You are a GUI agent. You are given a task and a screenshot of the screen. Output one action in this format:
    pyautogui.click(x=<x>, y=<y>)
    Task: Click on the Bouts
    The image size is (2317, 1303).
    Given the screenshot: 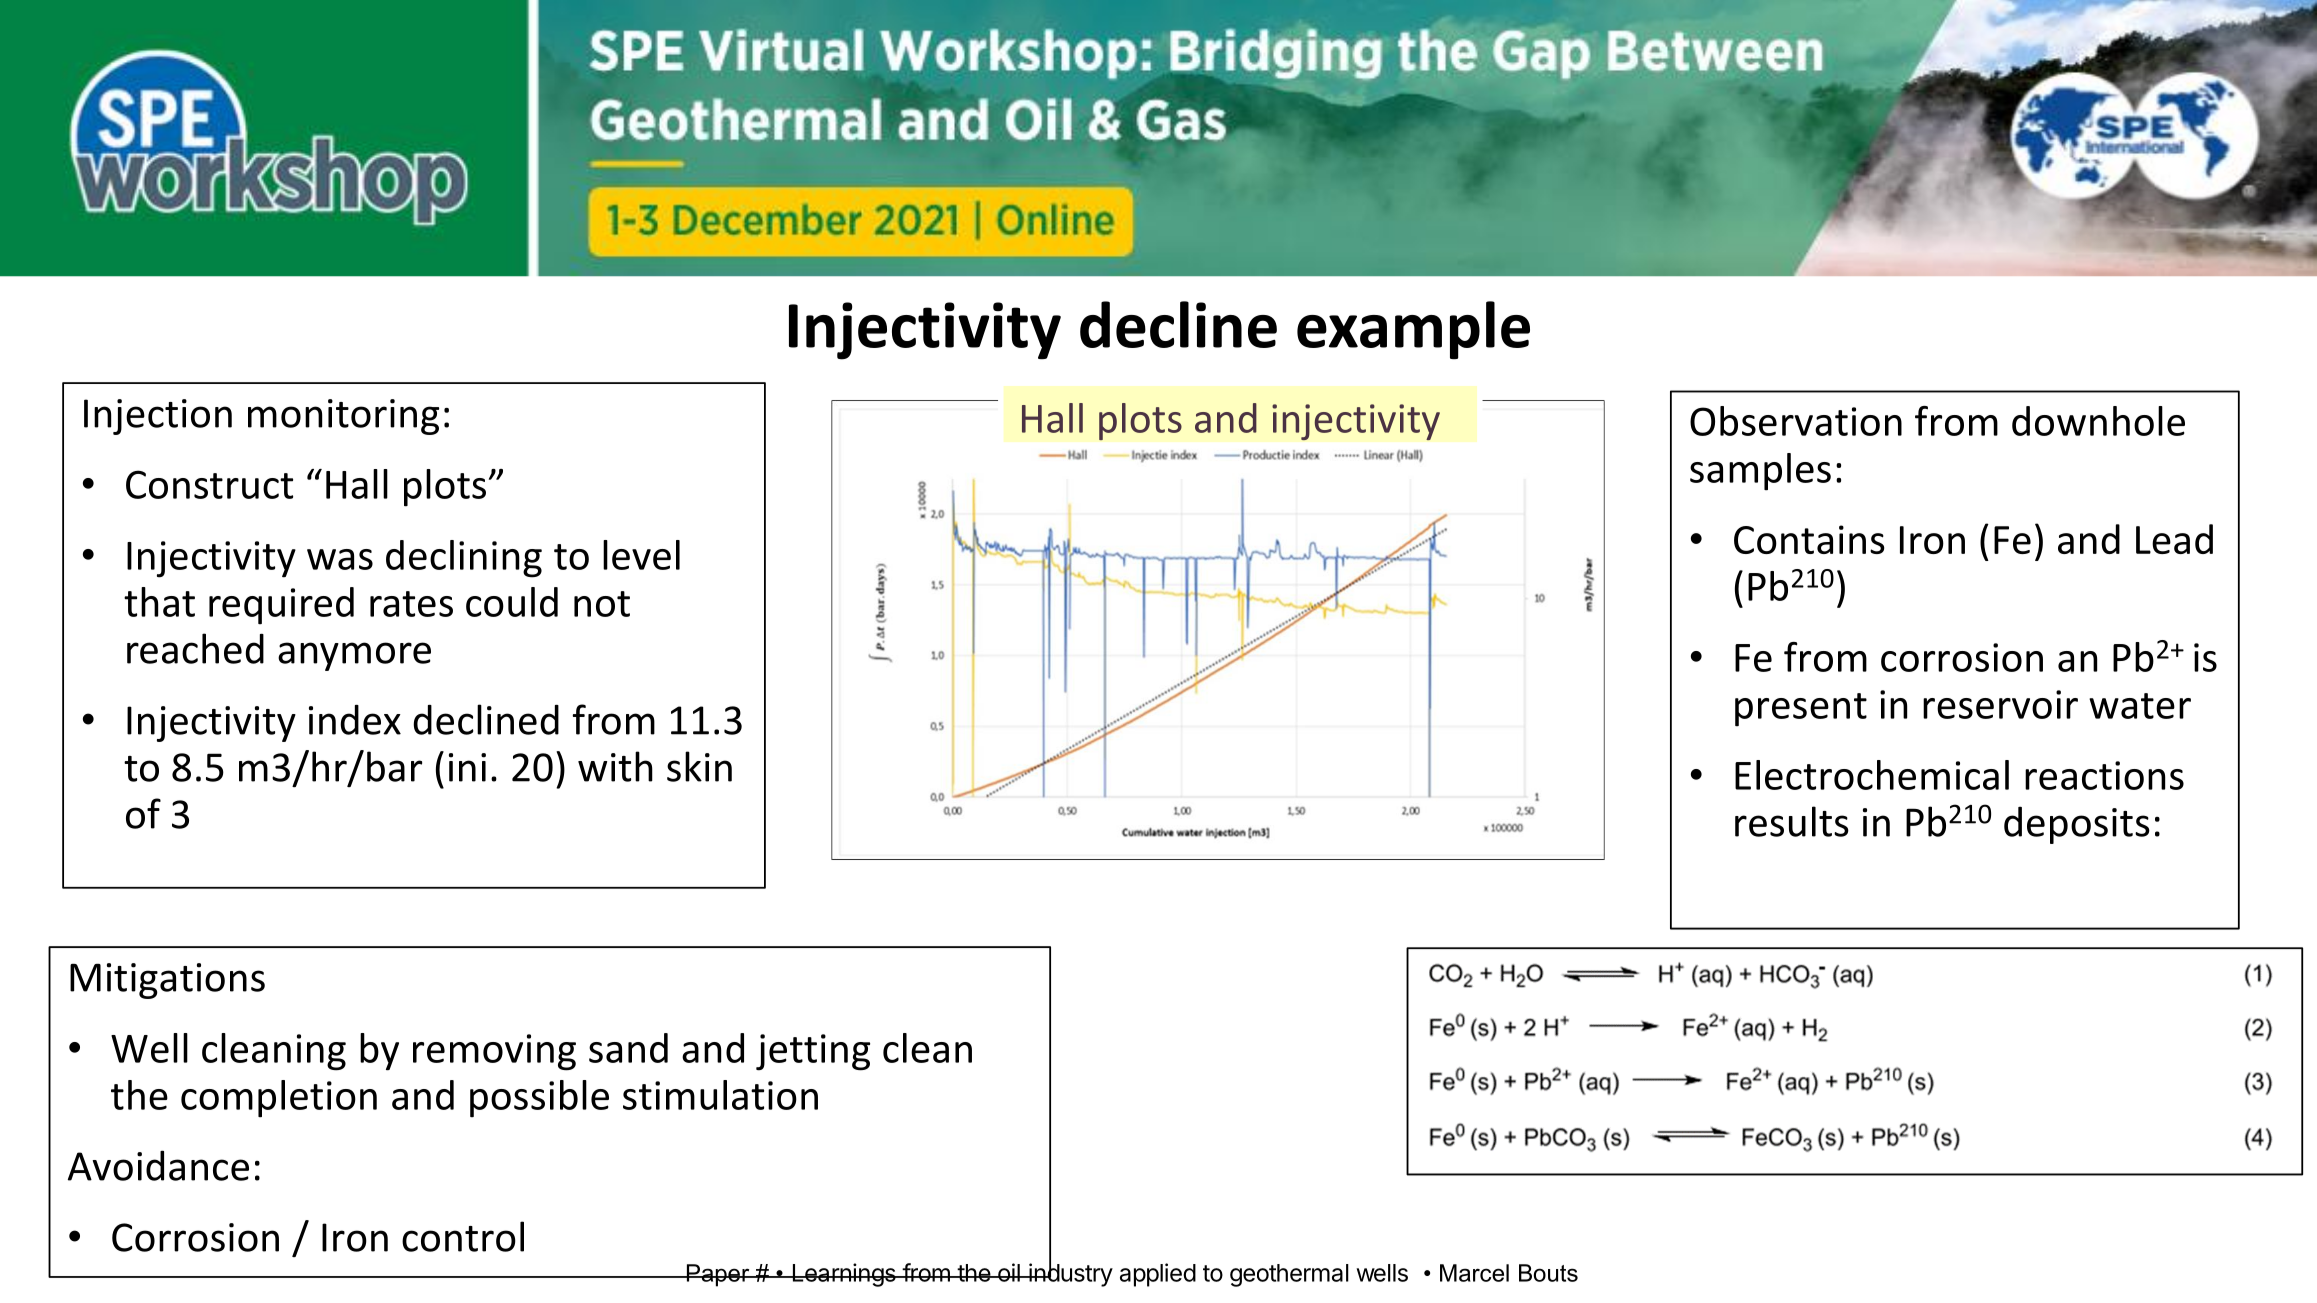 What is the action you would take?
    pyautogui.click(x=1548, y=1273)
